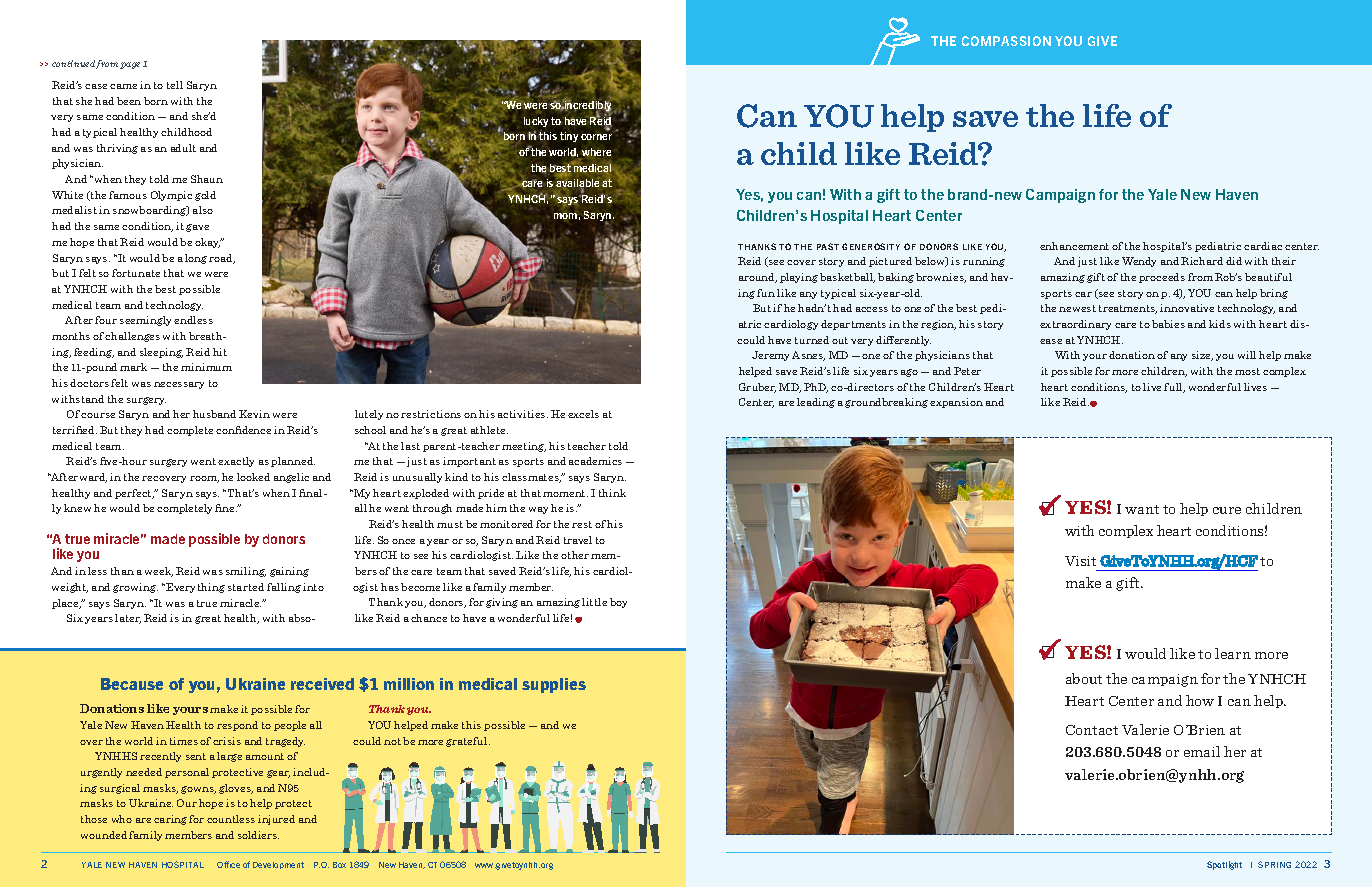  What do you see at coordinates (128, 619) in the page?
I see `later` at bounding box center [128, 619].
